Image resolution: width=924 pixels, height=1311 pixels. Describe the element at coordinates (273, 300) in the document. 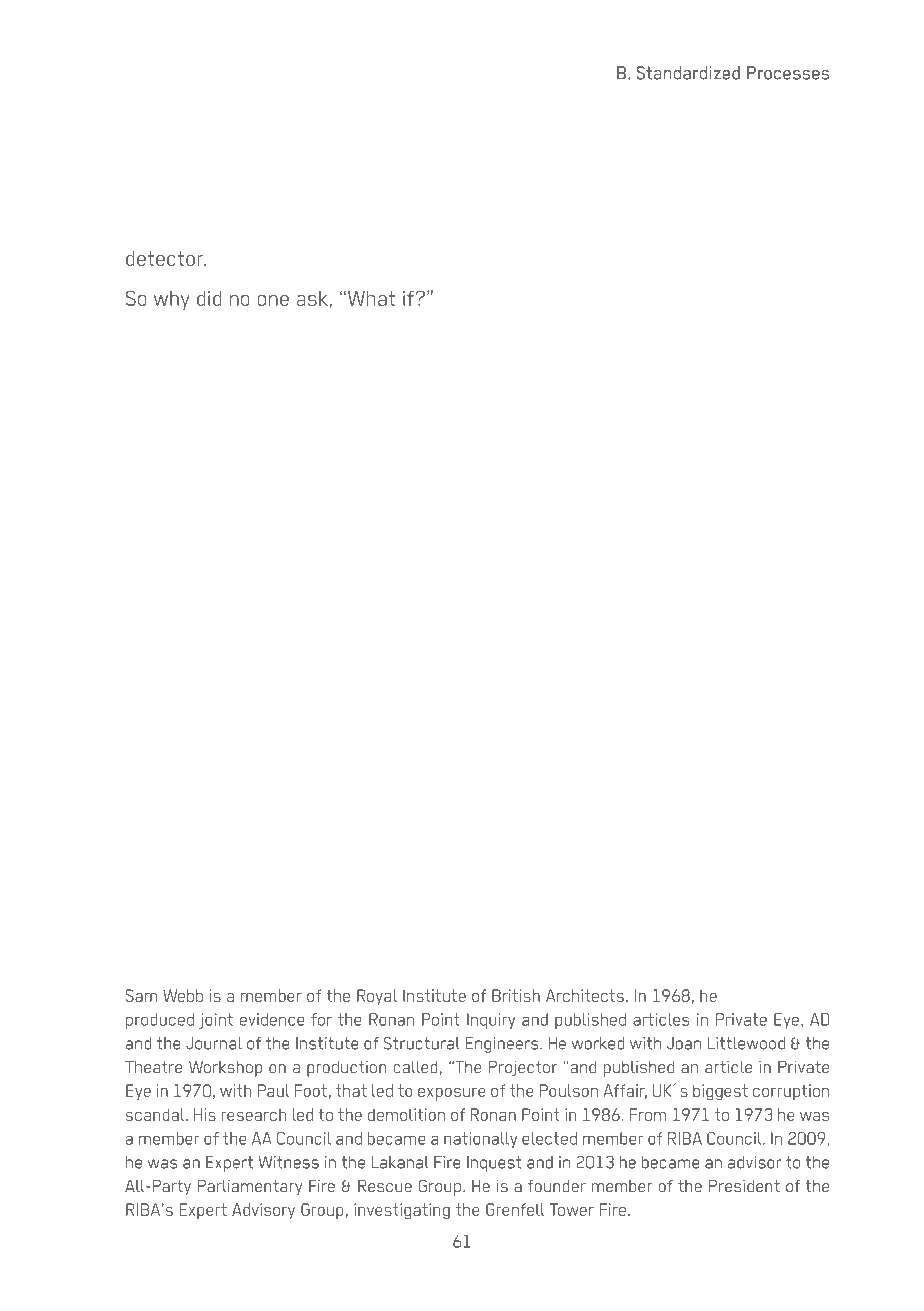

I see `one` at that location.
